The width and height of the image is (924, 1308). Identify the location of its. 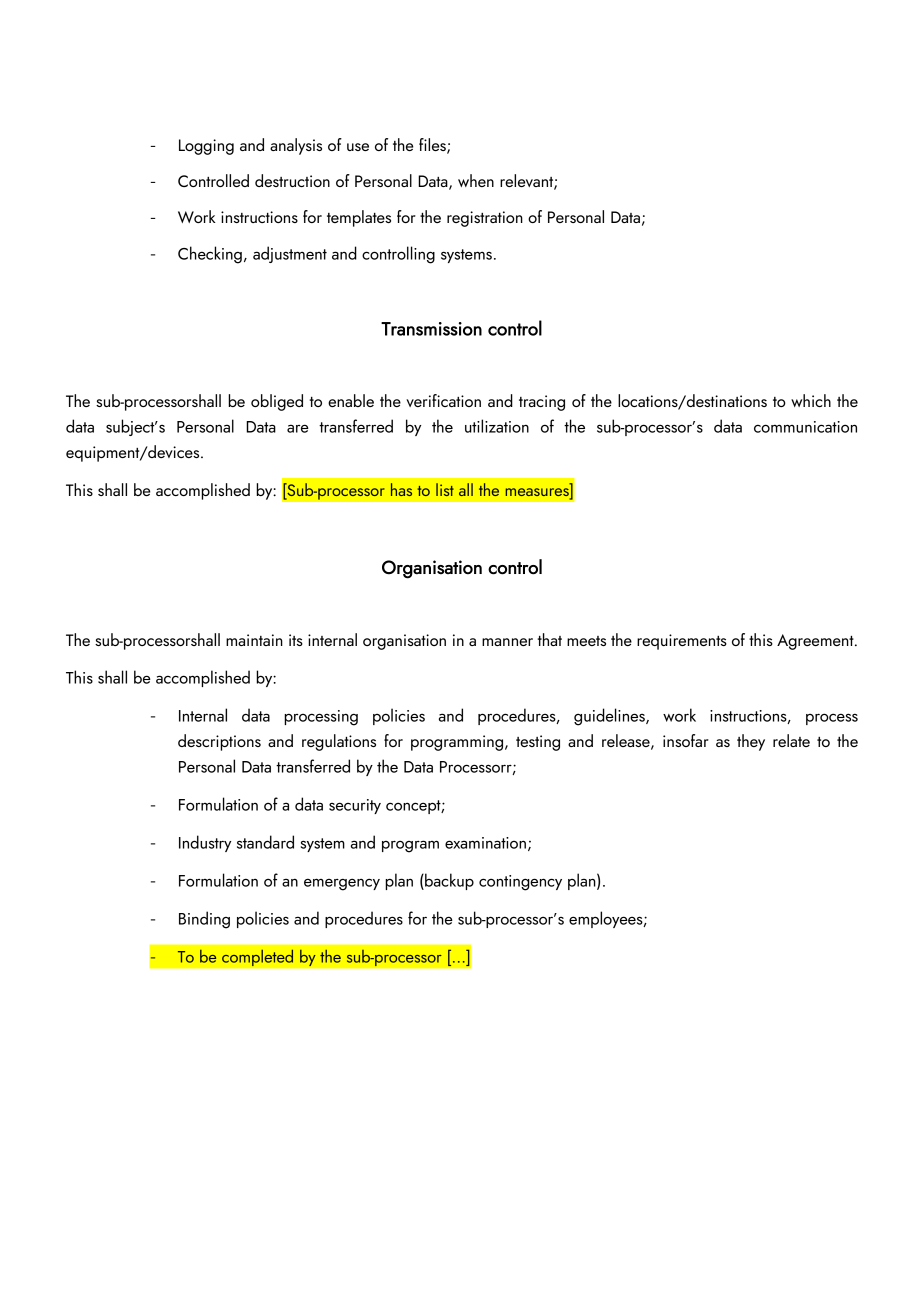
(296, 640).
